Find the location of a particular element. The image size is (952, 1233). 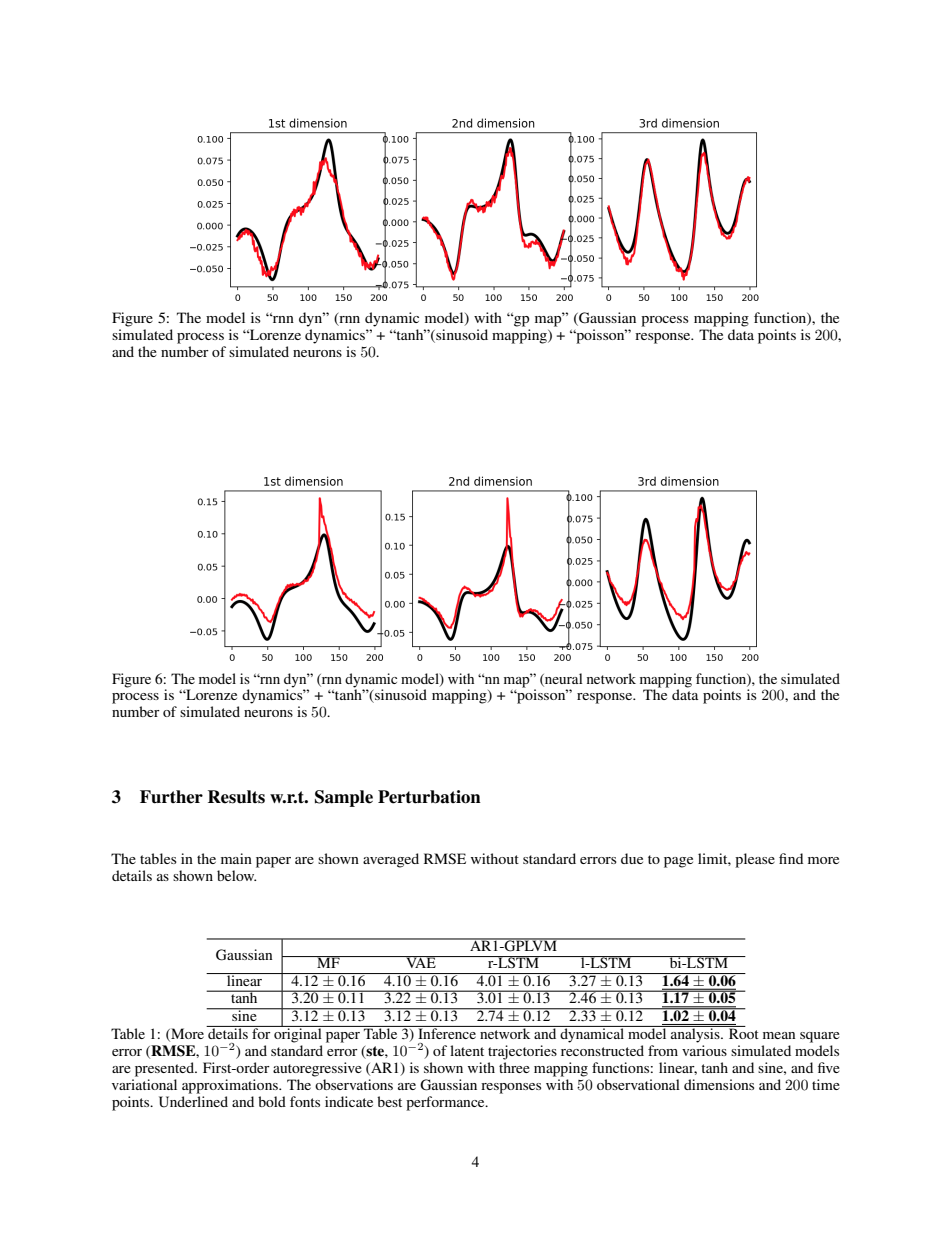

please is located at coordinates (755, 860).
